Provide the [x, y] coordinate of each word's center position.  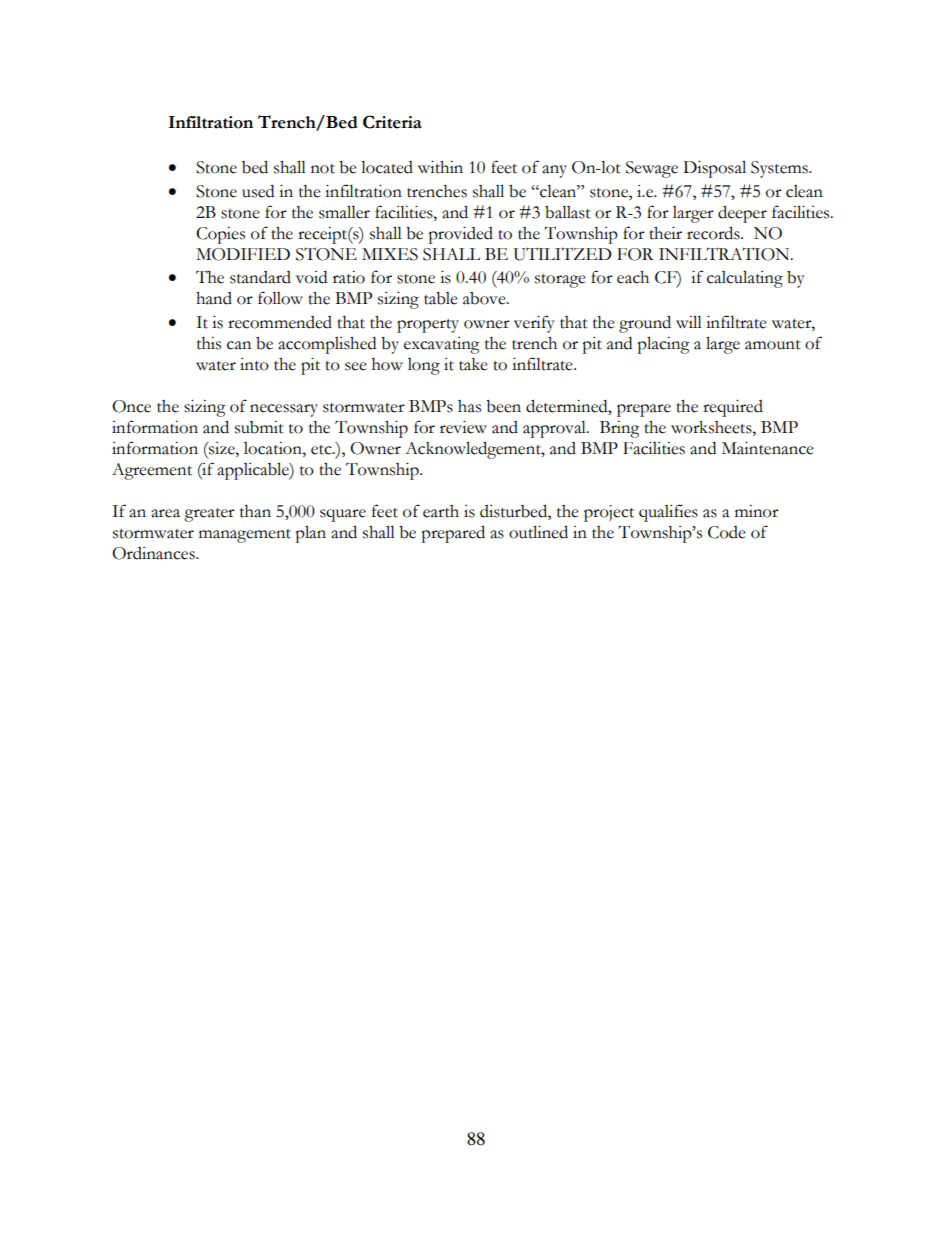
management [245, 536]
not [323, 169]
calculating [745, 279]
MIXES [390, 254]
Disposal [714, 169]
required [733, 408]
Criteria [392, 122]
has [469, 406]
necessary [284, 410]
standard [260, 277]
